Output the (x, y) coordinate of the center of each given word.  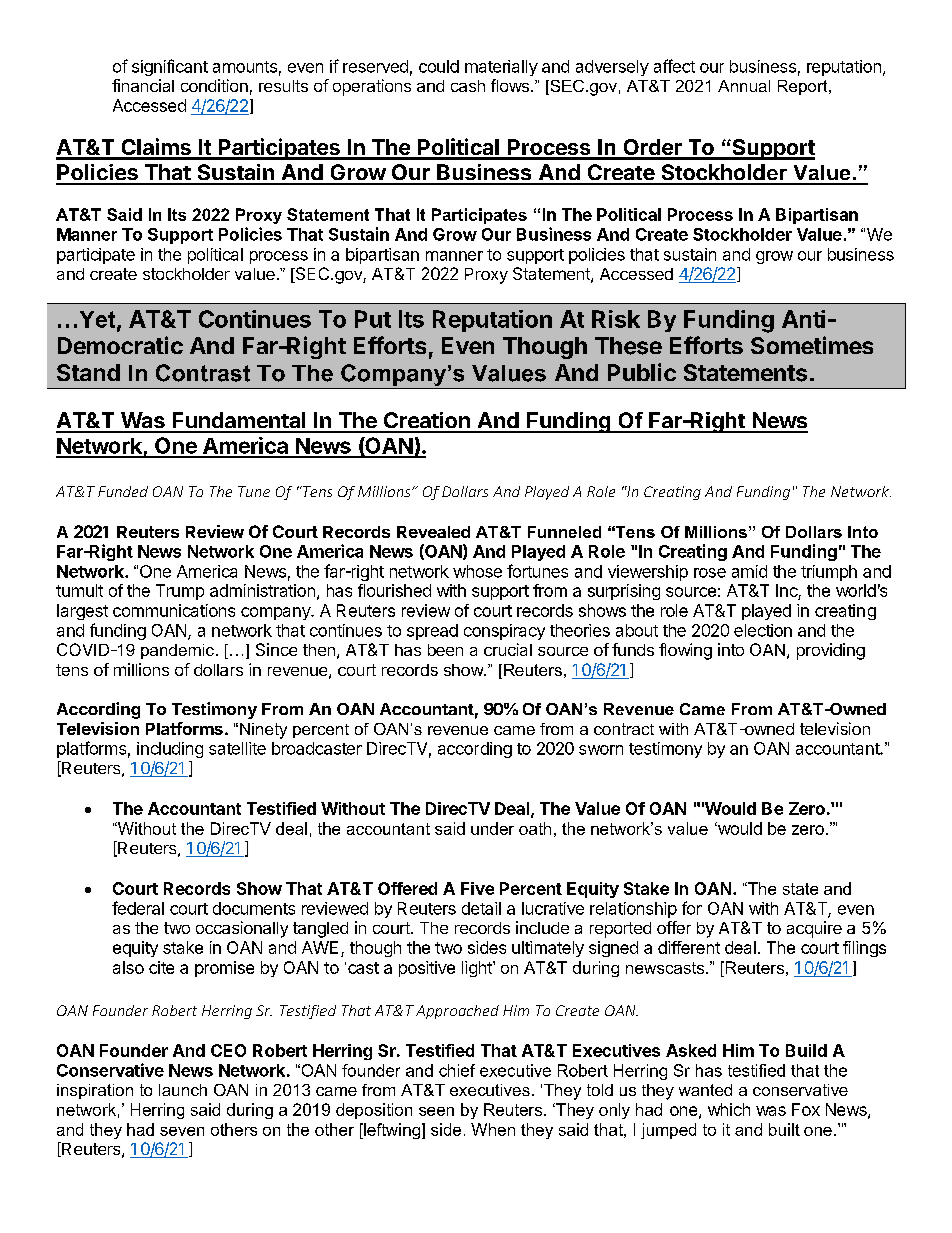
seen (436, 1111)
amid (749, 571)
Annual (744, 86)
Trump (180, 592)
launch (183, 1090)
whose (477, 571)
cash (468, 86)
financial (143, 85)
